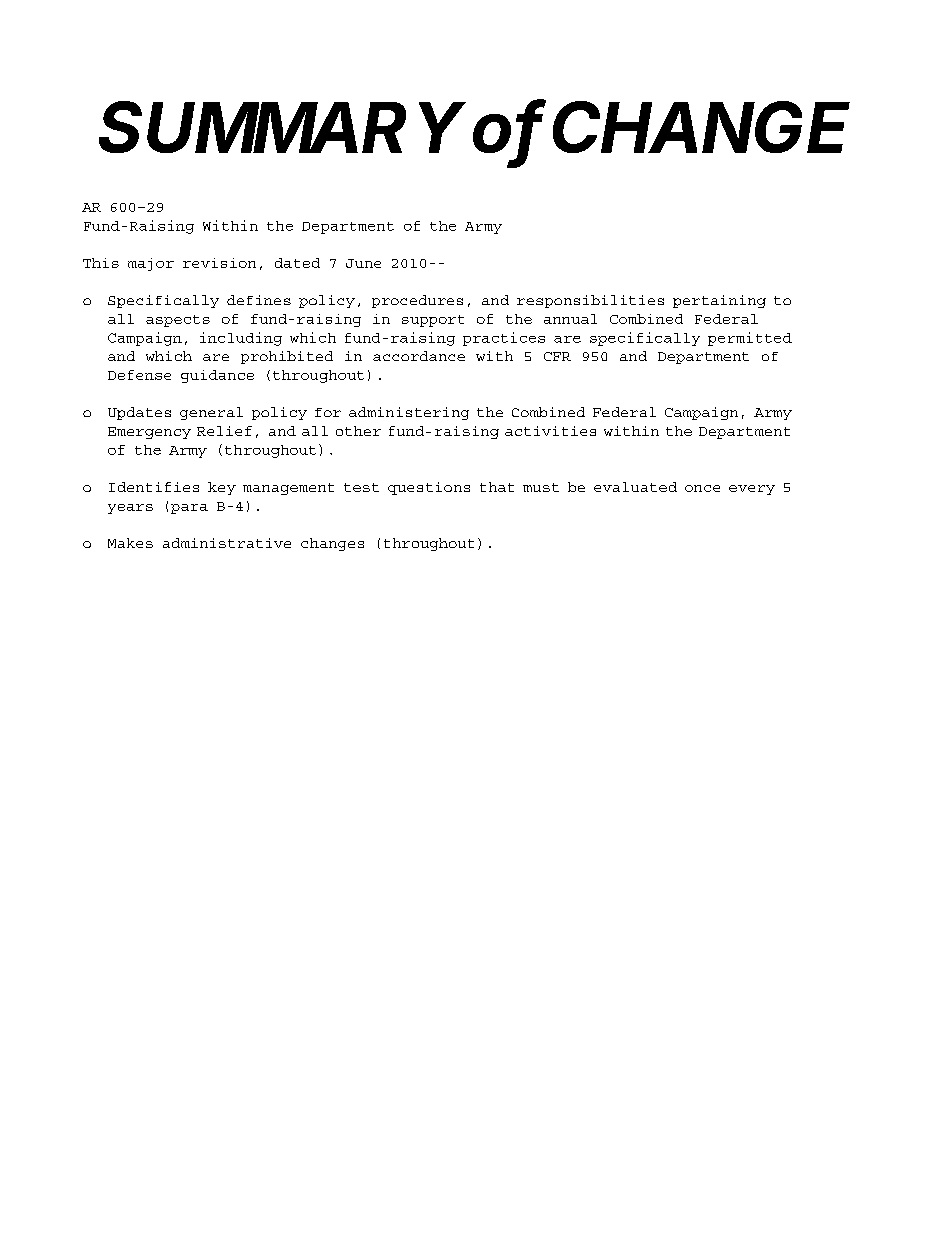  What do you see at coordinates (358, 431) in the image?
I see `other` at bounding box center [358, 431].
